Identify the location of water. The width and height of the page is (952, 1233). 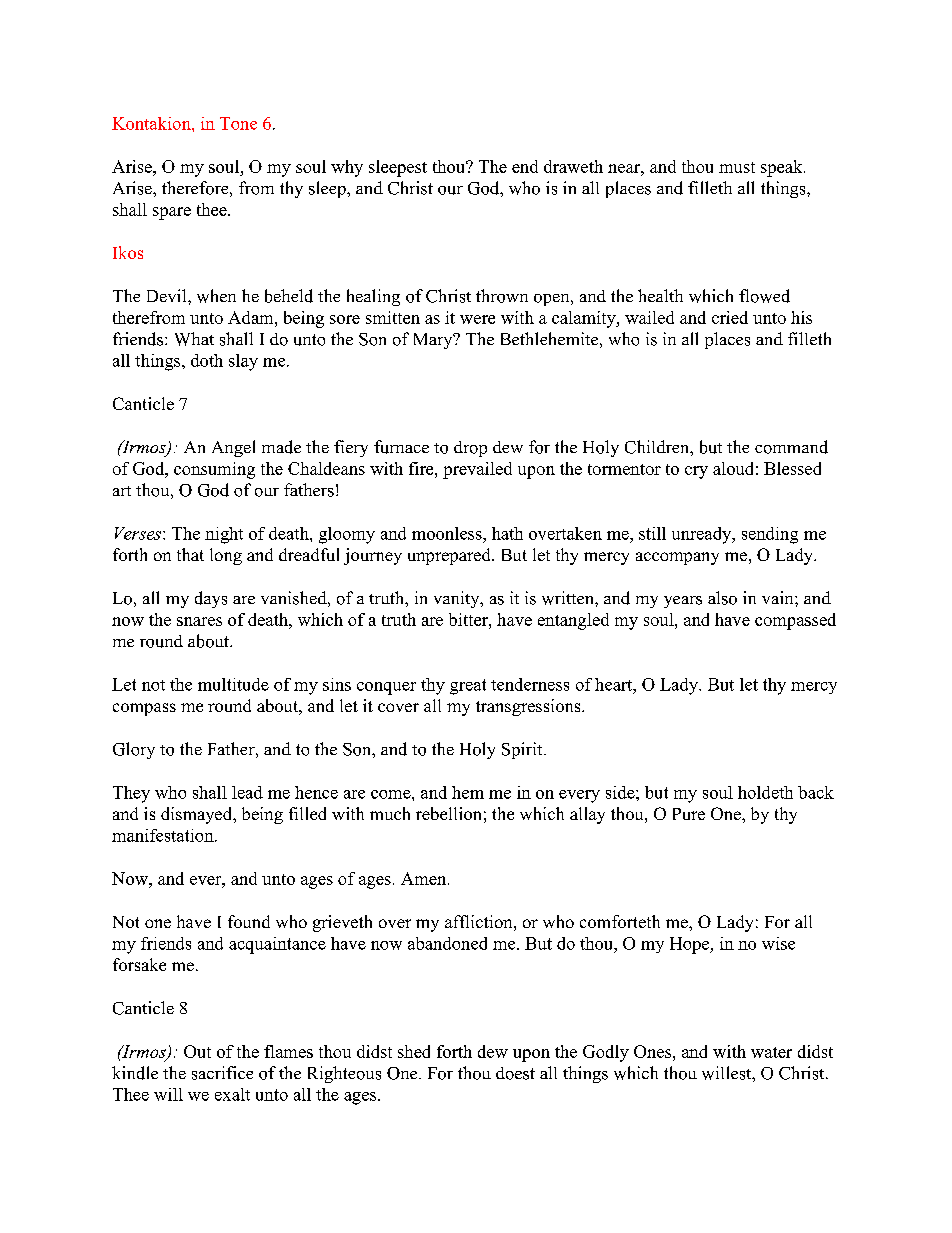
(771, 1052).
